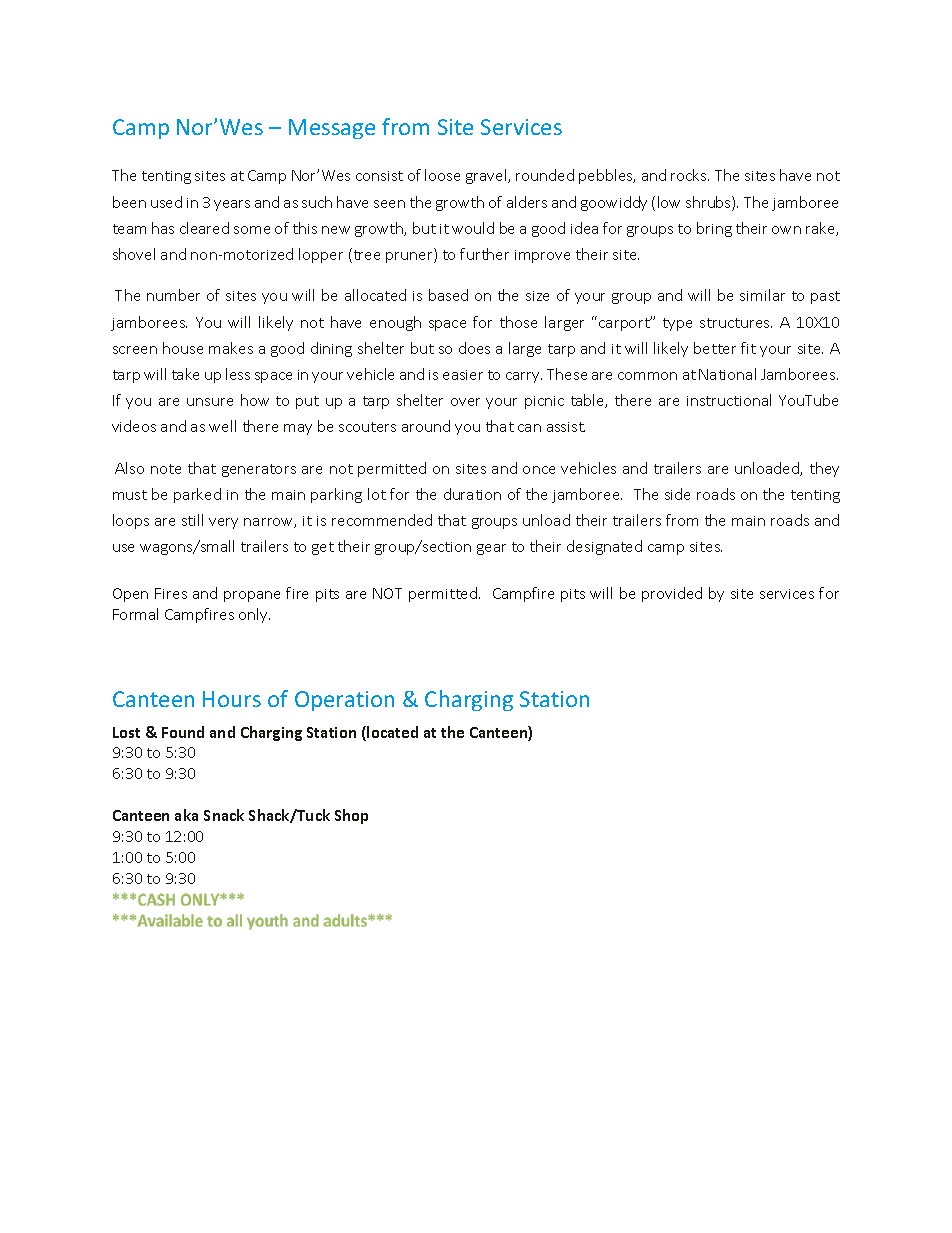 The height and width of the screenshot is (1233, 952). Describe the element at coordinates (224, 815) in the screenshot. I see `Snack` at that location.
